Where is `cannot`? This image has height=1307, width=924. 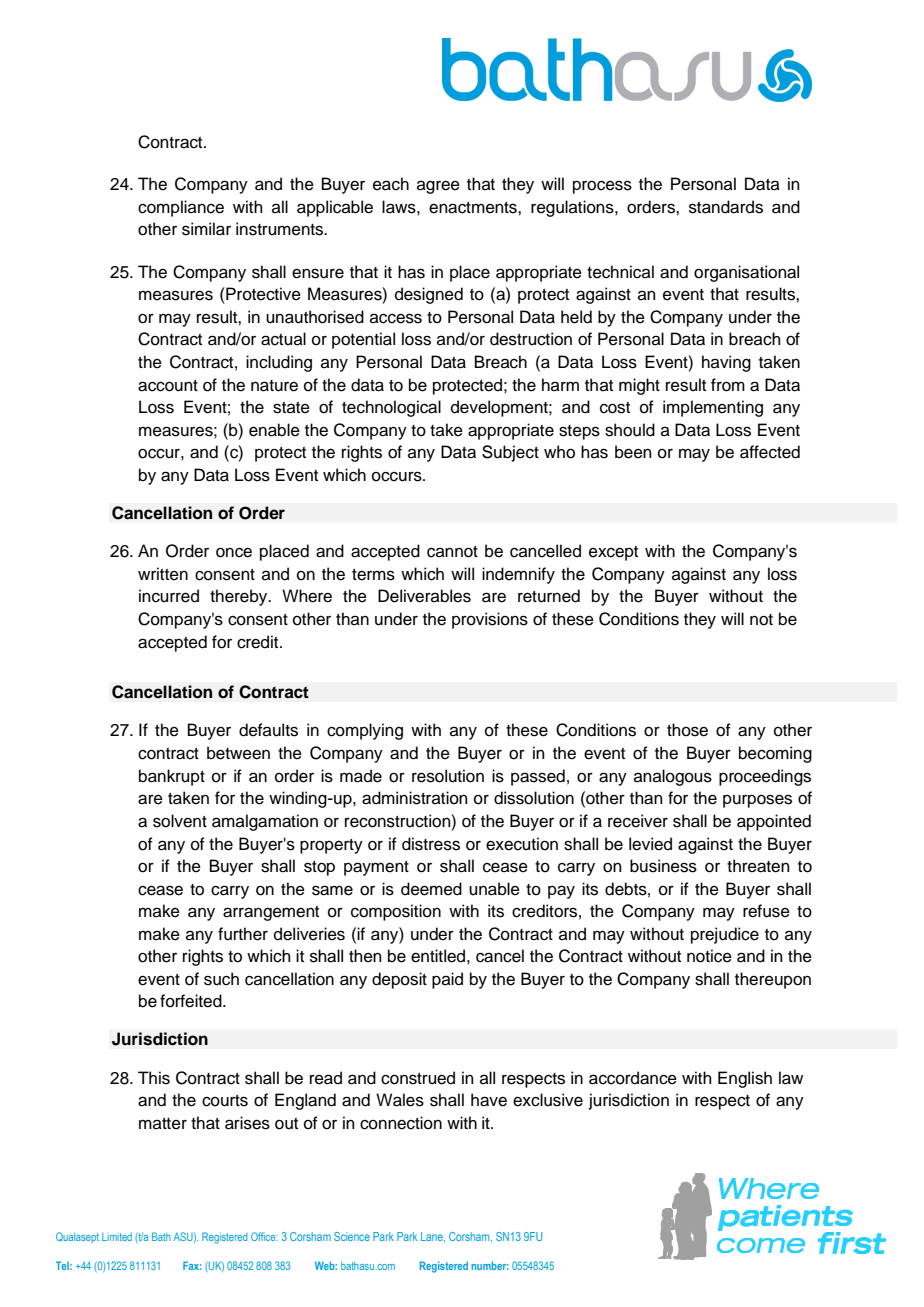 cannot is located at coordinates (452, 552).
